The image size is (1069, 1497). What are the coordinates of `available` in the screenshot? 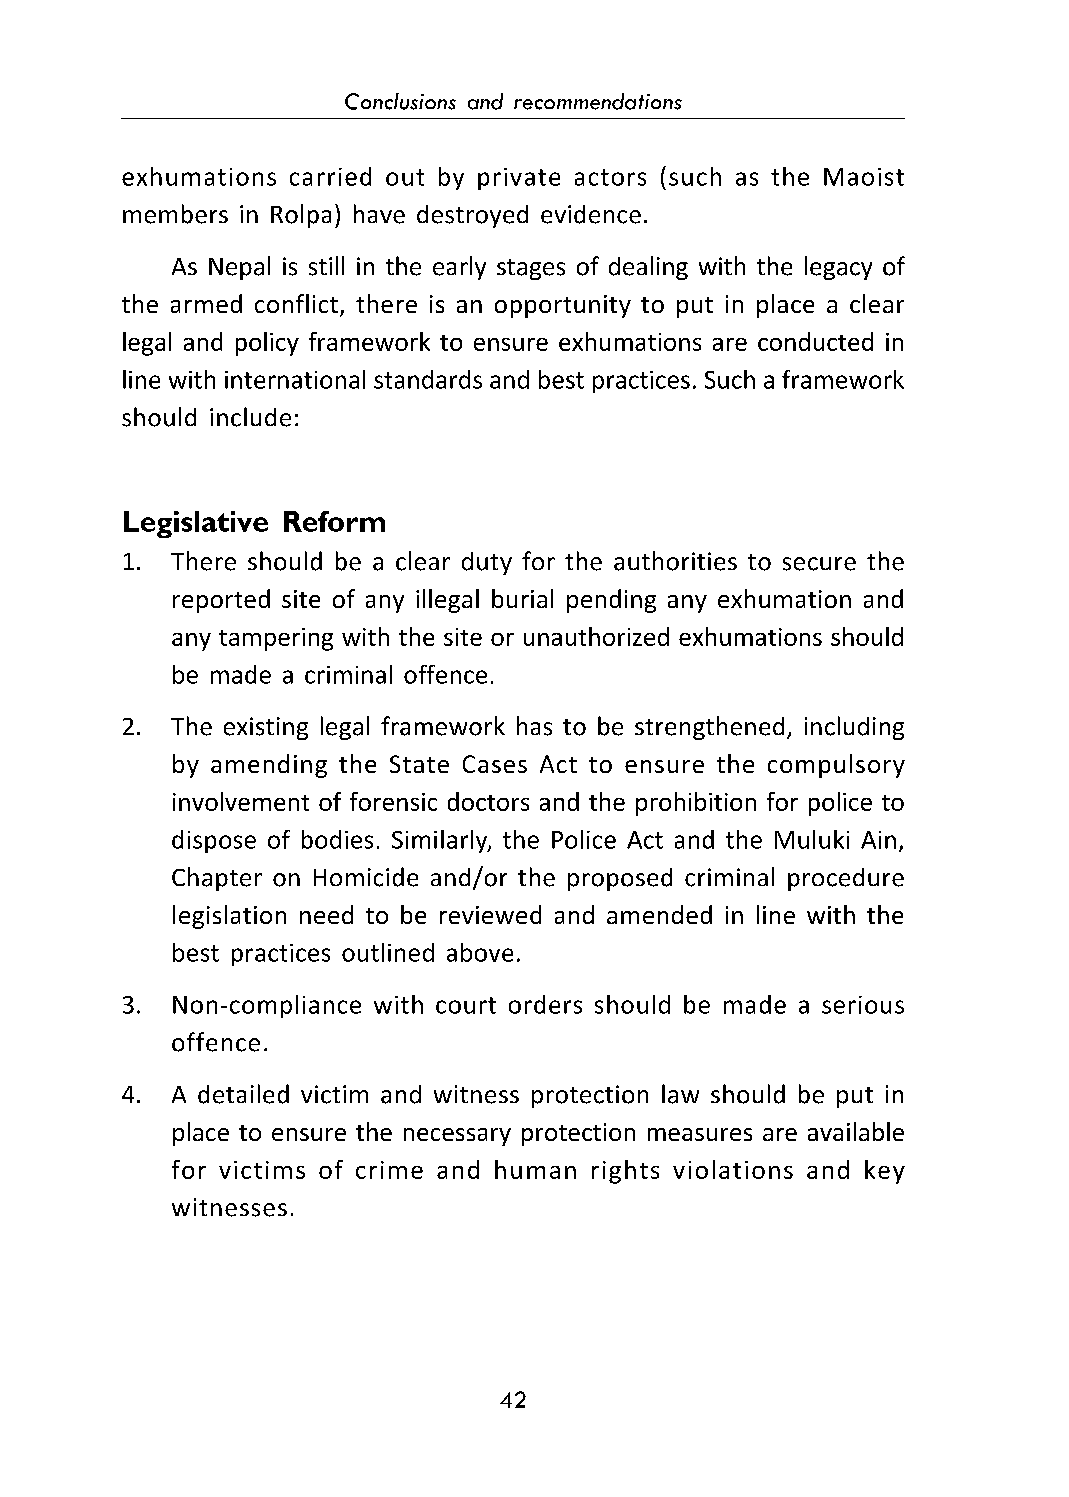 It's located at (856, 1131).
